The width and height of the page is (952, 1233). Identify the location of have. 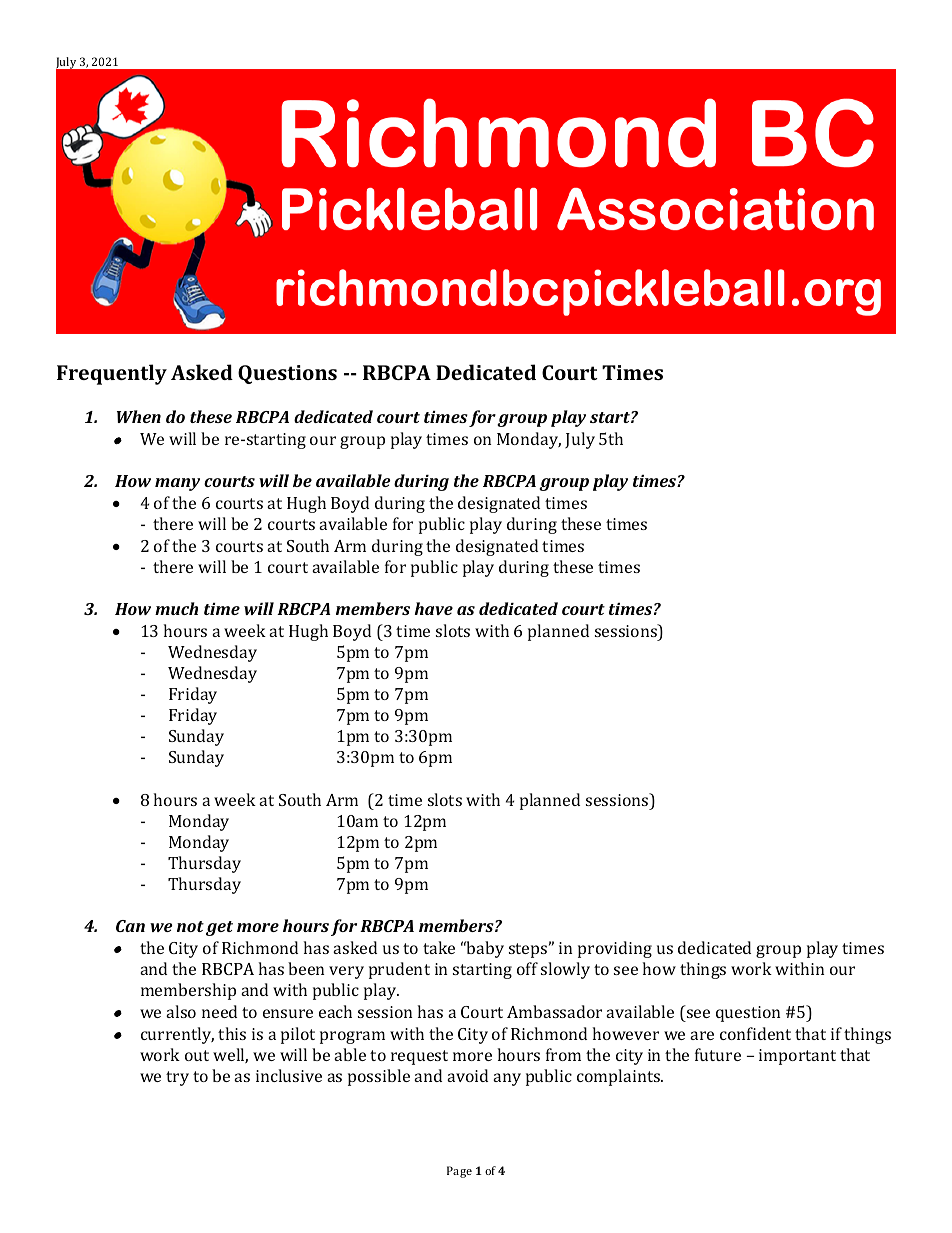
(434, 608).
